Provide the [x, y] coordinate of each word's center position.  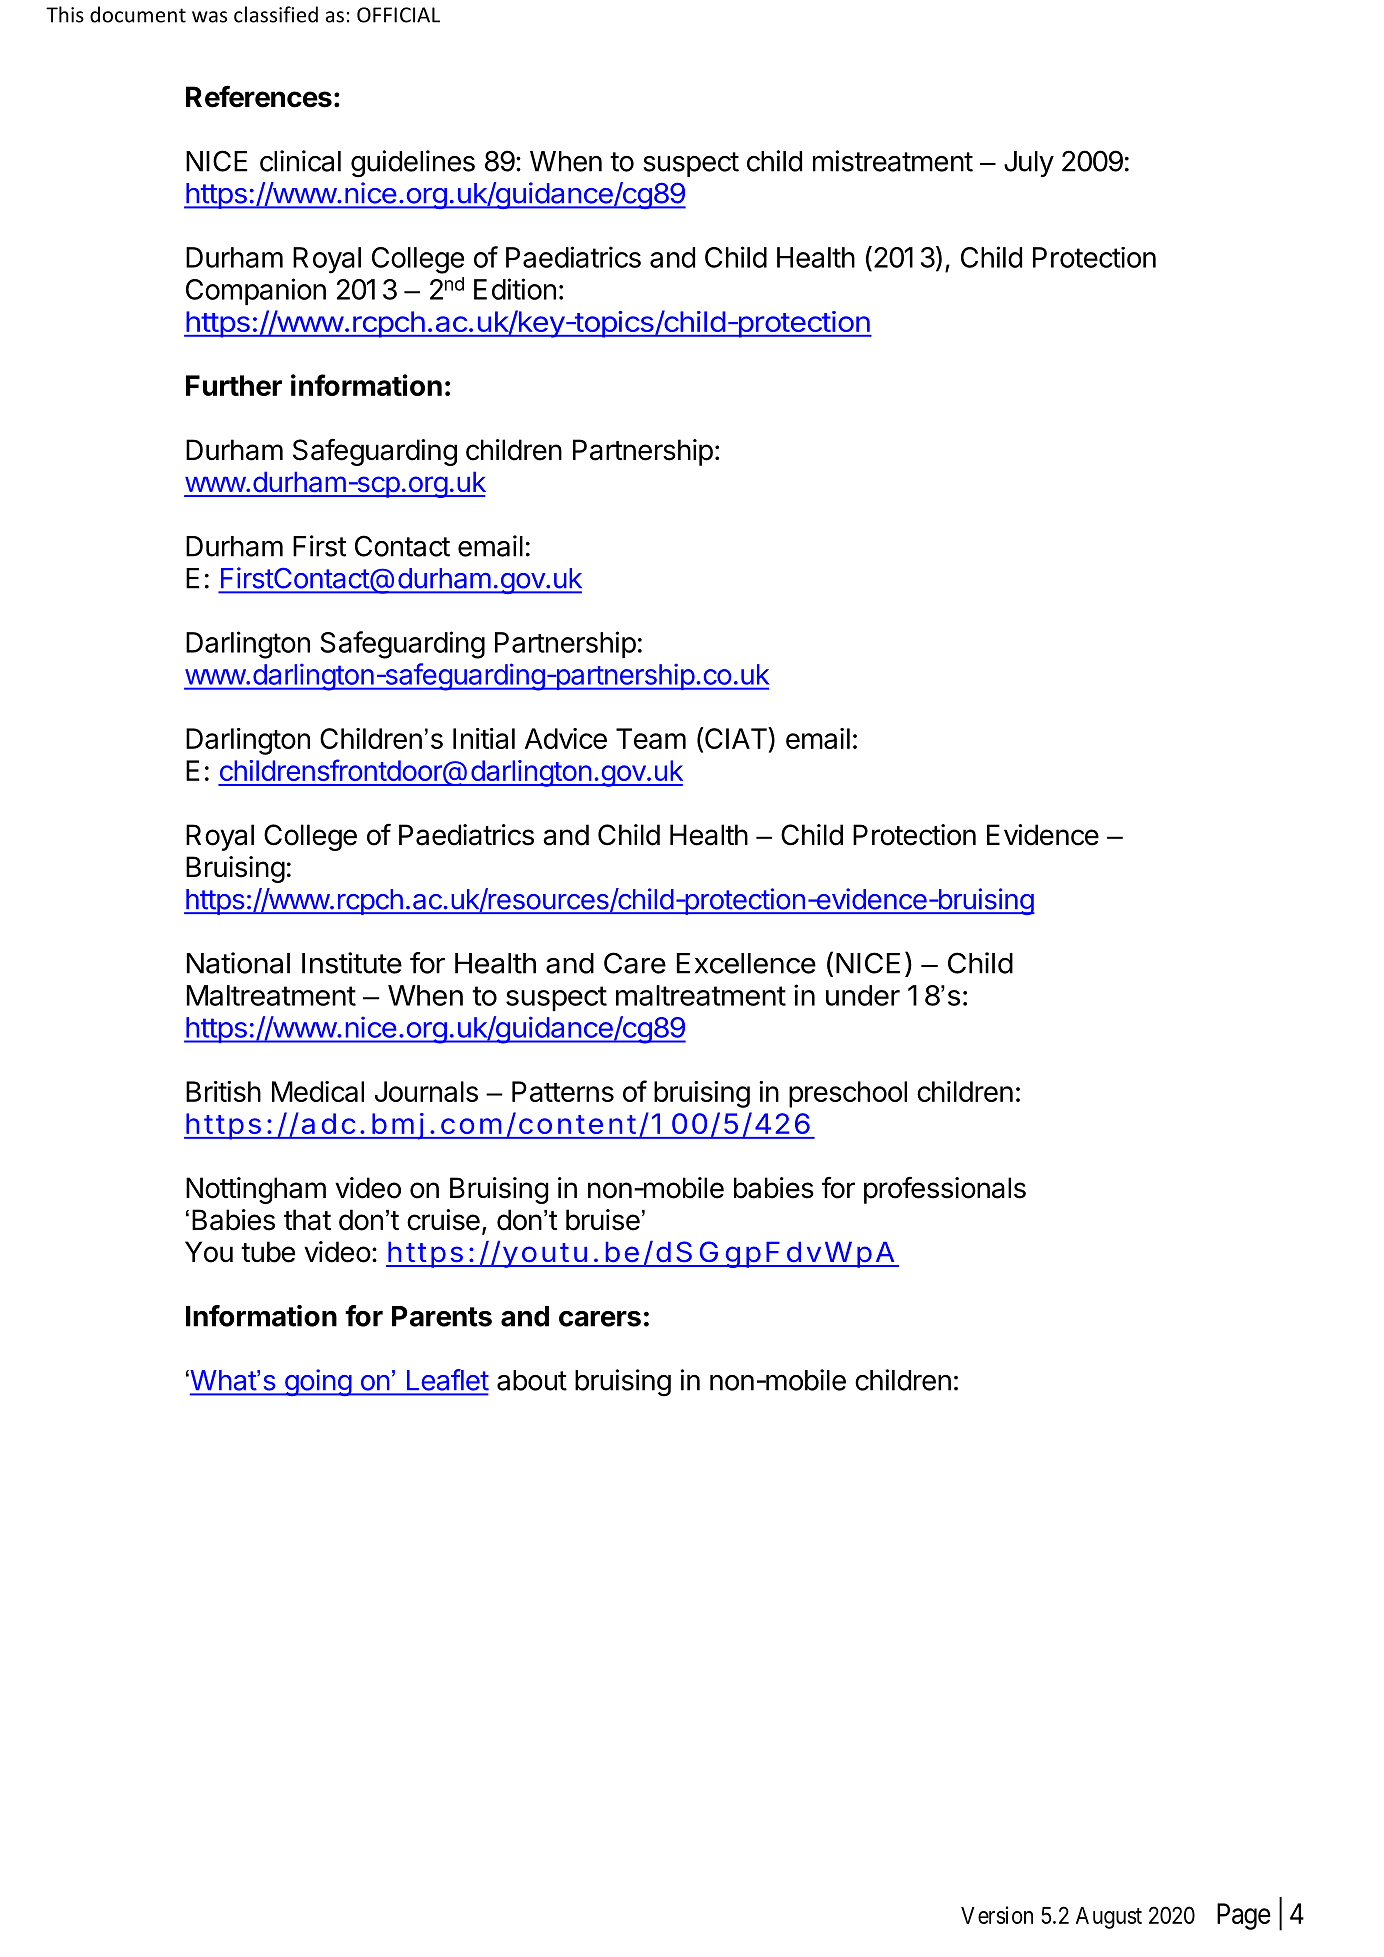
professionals [945, 1190]
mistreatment [893, 161]
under [863, 995]
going [317, 1382]
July [1029, 164]
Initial [484, 738]
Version [997, 1915]
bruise [603, 1220]
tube [268, 1252]
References [259, 96]
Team [651, 738]
